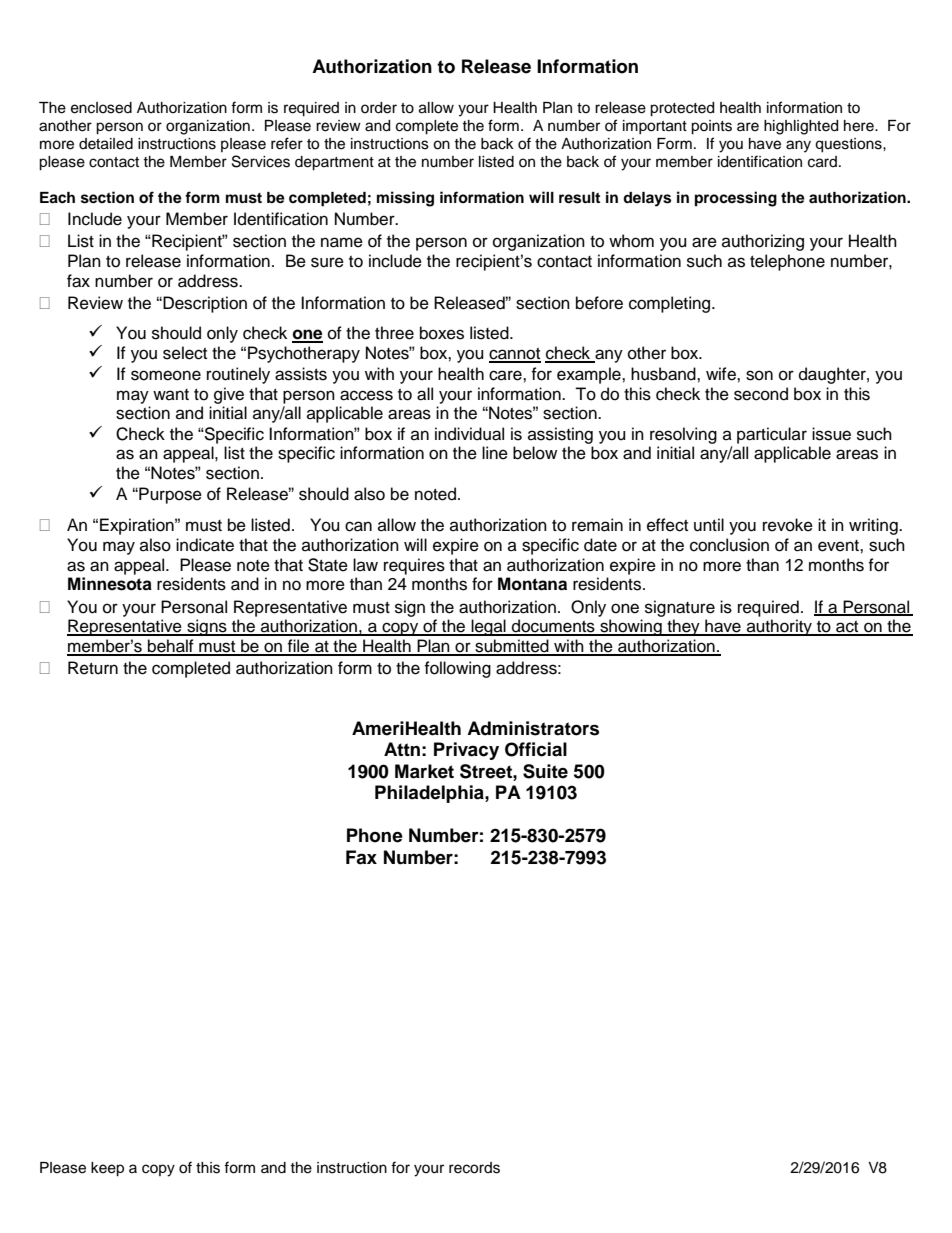  I want to click on keep, so click(107, 1169).
